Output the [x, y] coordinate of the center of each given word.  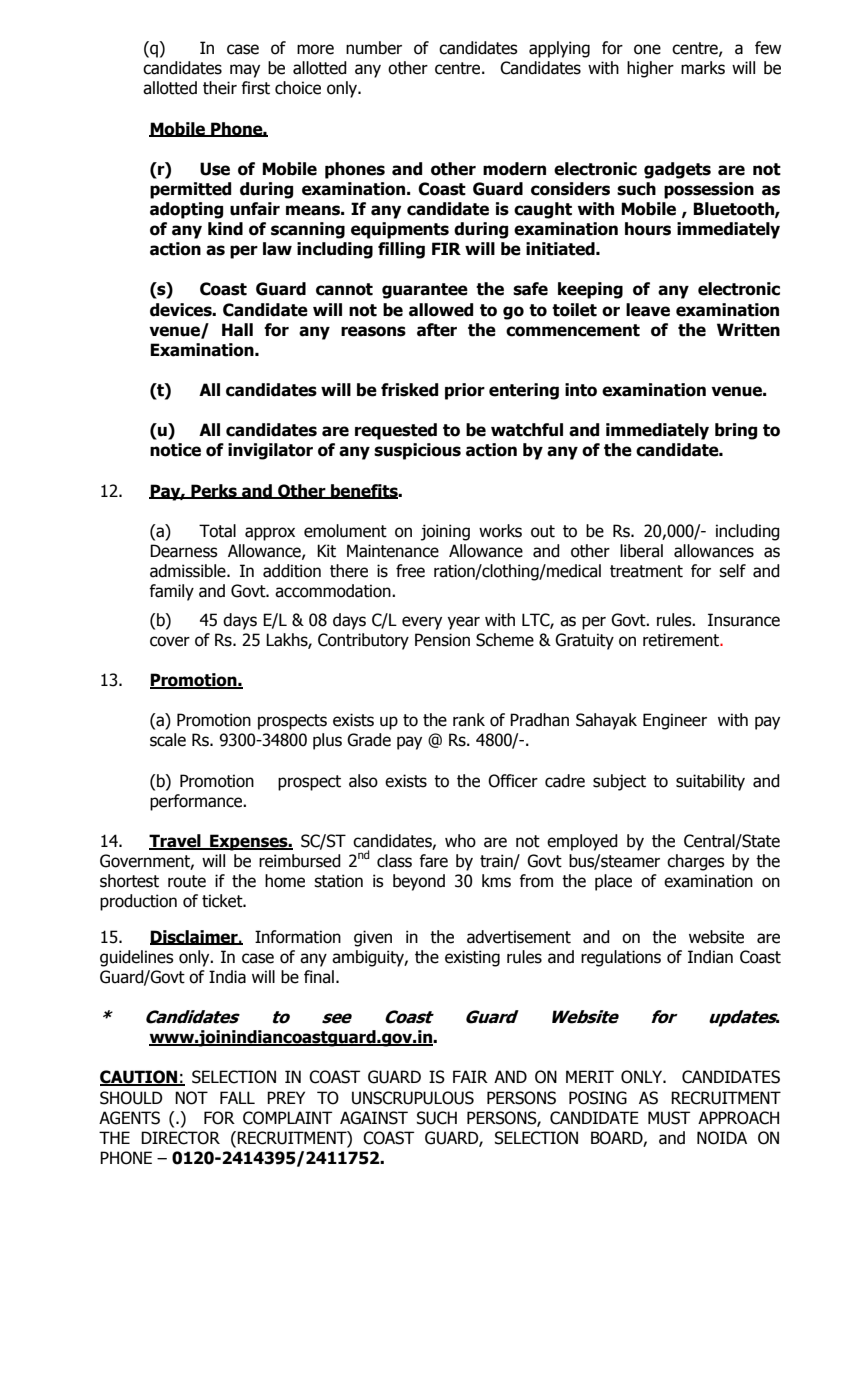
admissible [189, 571]
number [374, 48]
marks [703, 68]
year [464, 623]
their [220, 88]
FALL [237, 1097]
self [732, 571]
